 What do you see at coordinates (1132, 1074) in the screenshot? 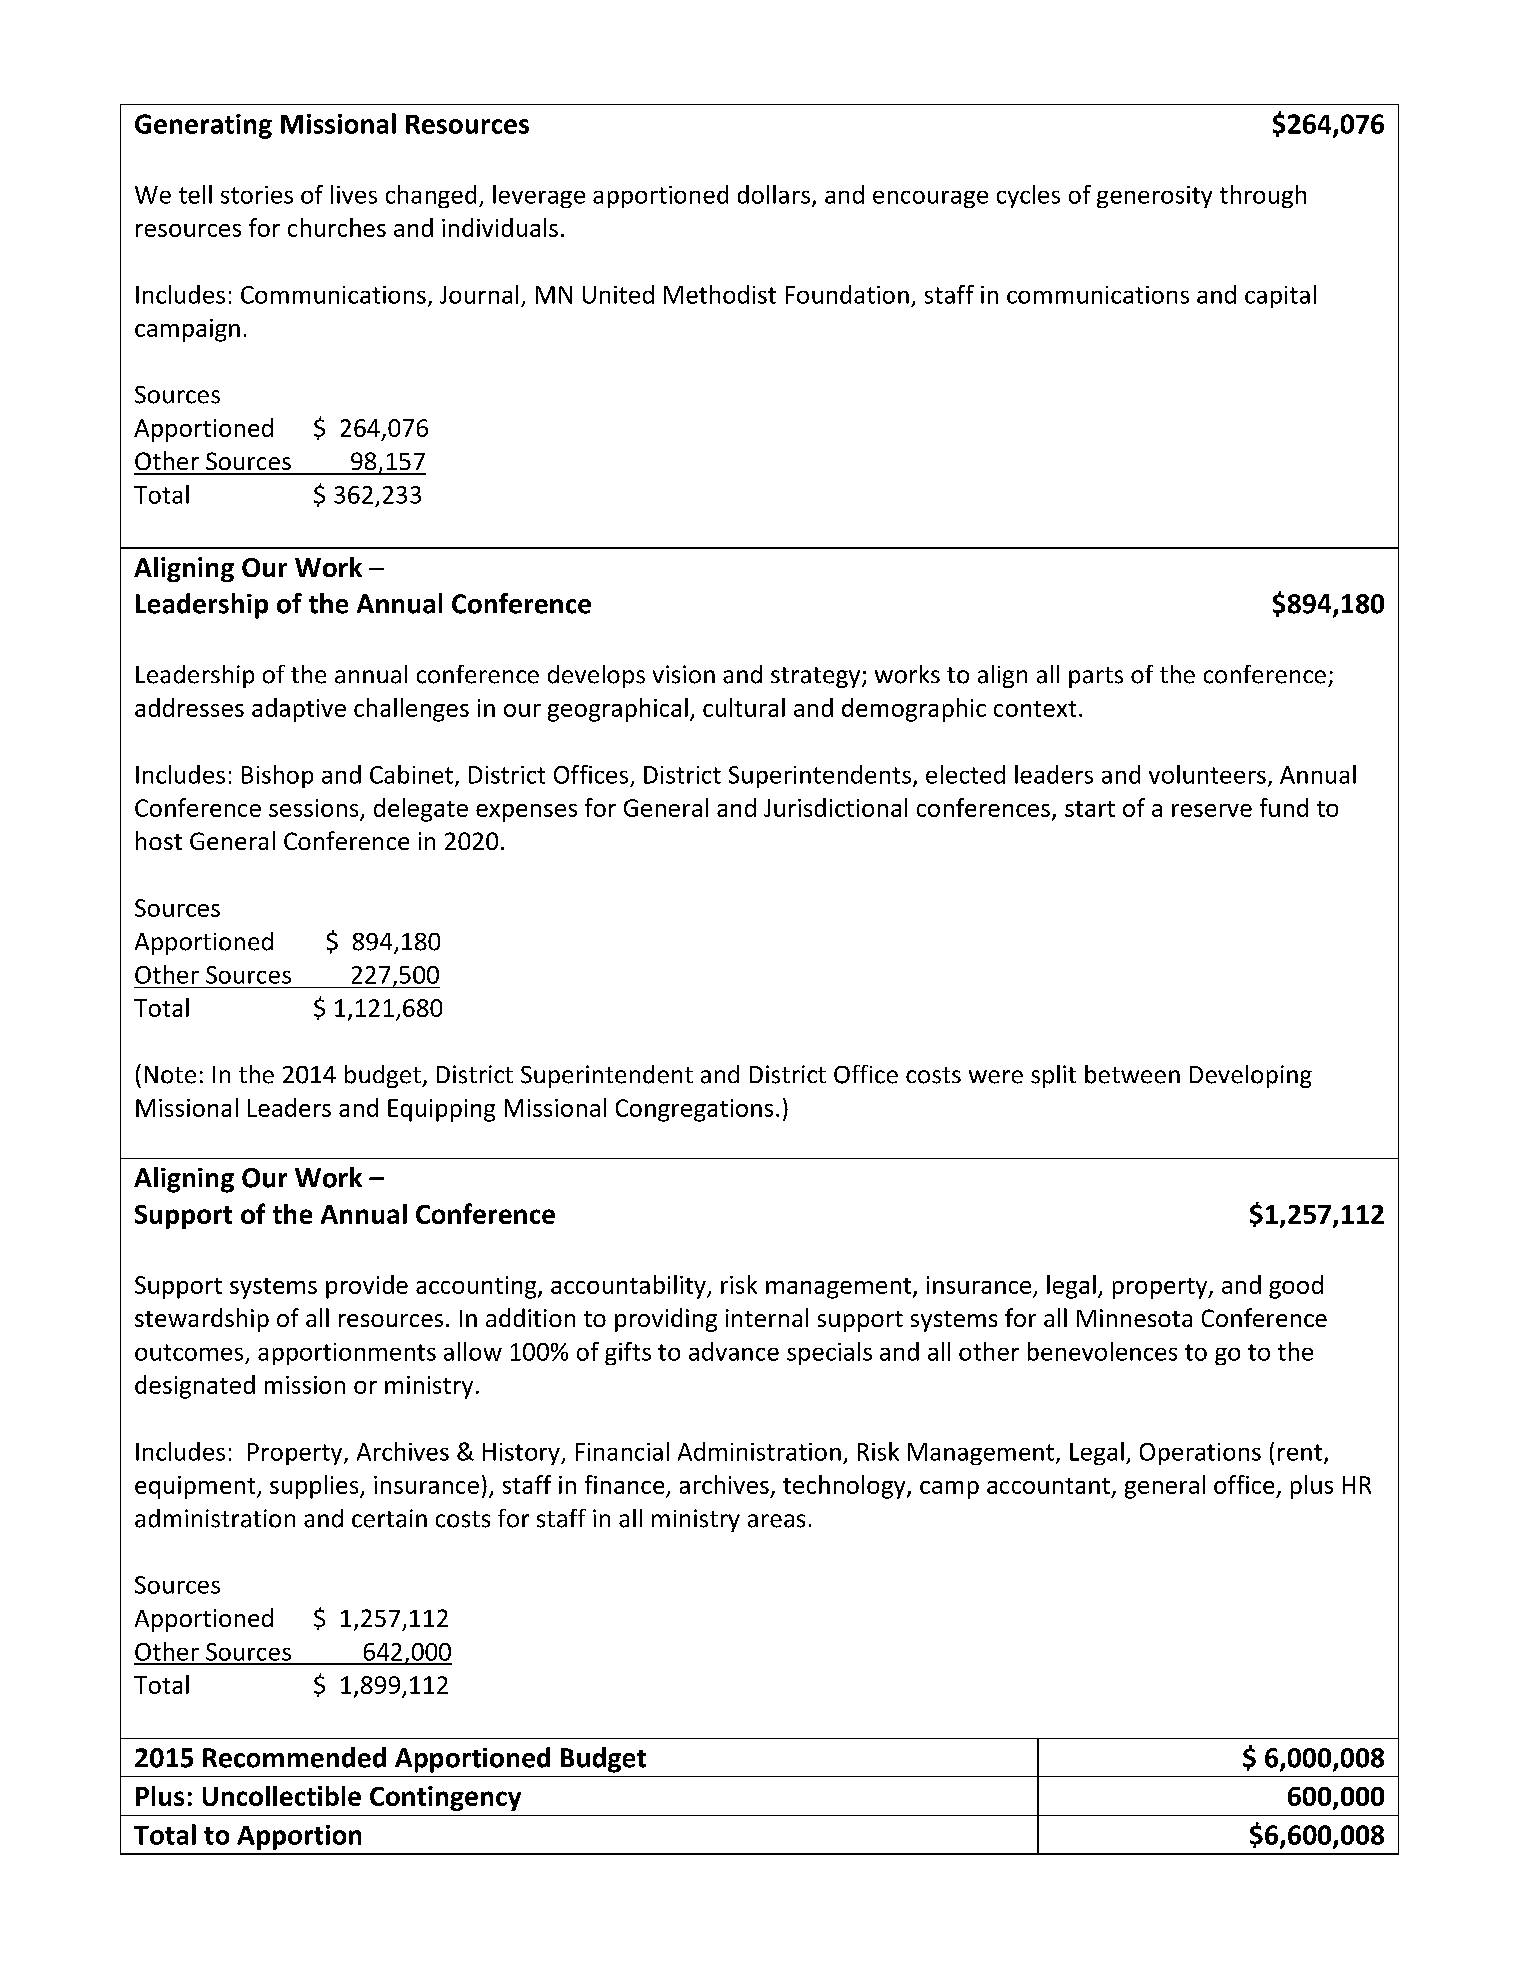
I see `between` at bounding box center [1132, 1074].
